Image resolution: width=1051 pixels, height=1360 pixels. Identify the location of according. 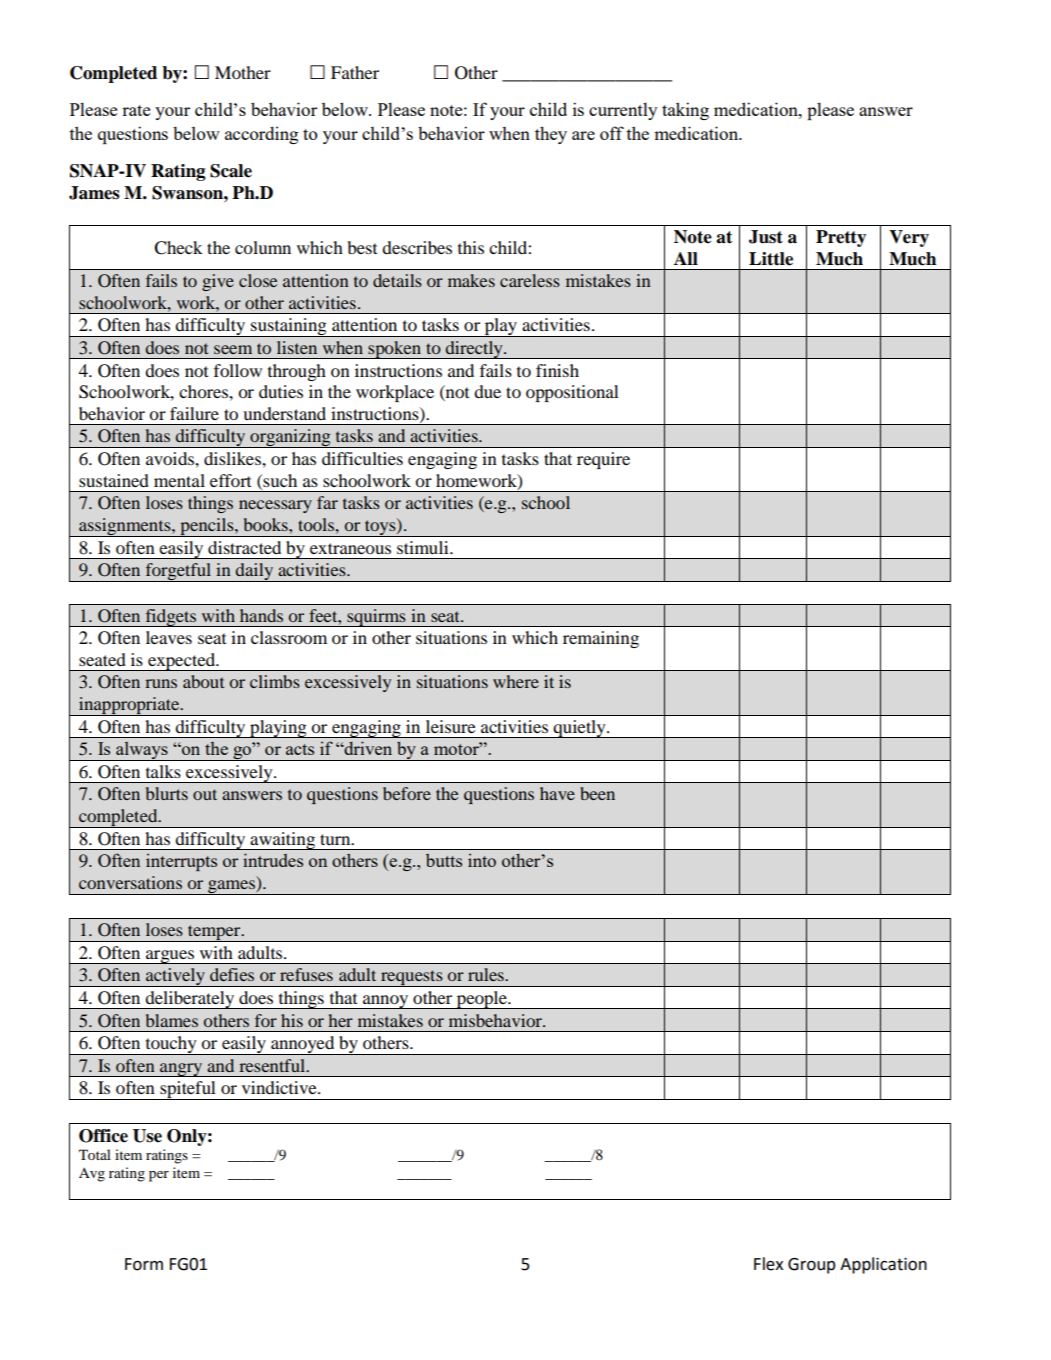
(261, 135).
